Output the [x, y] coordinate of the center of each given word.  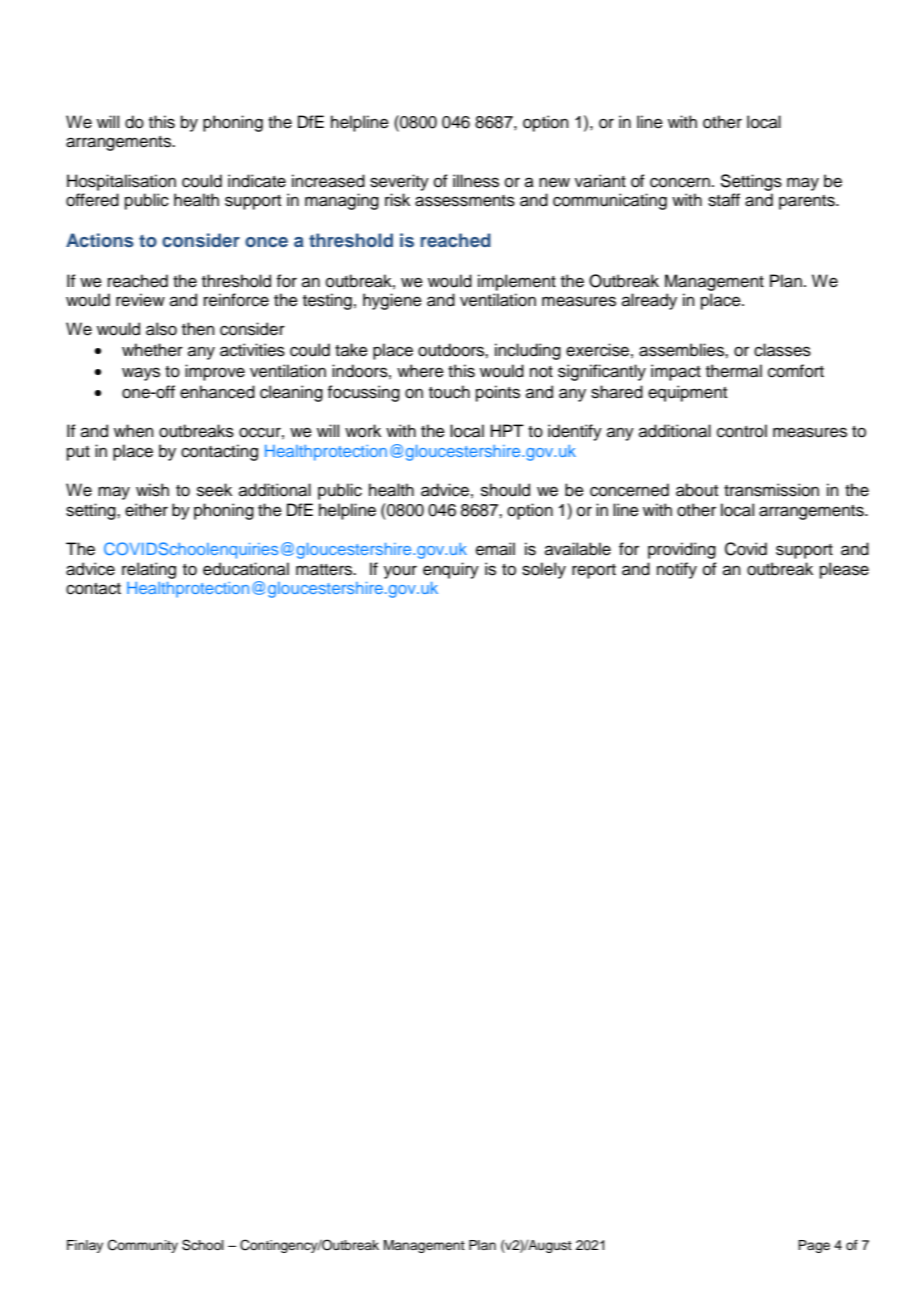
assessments [465, 201]
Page [814, 1246]
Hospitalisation [121, 182]
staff [724, 200]
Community [143, 1246]
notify [677, 570]
